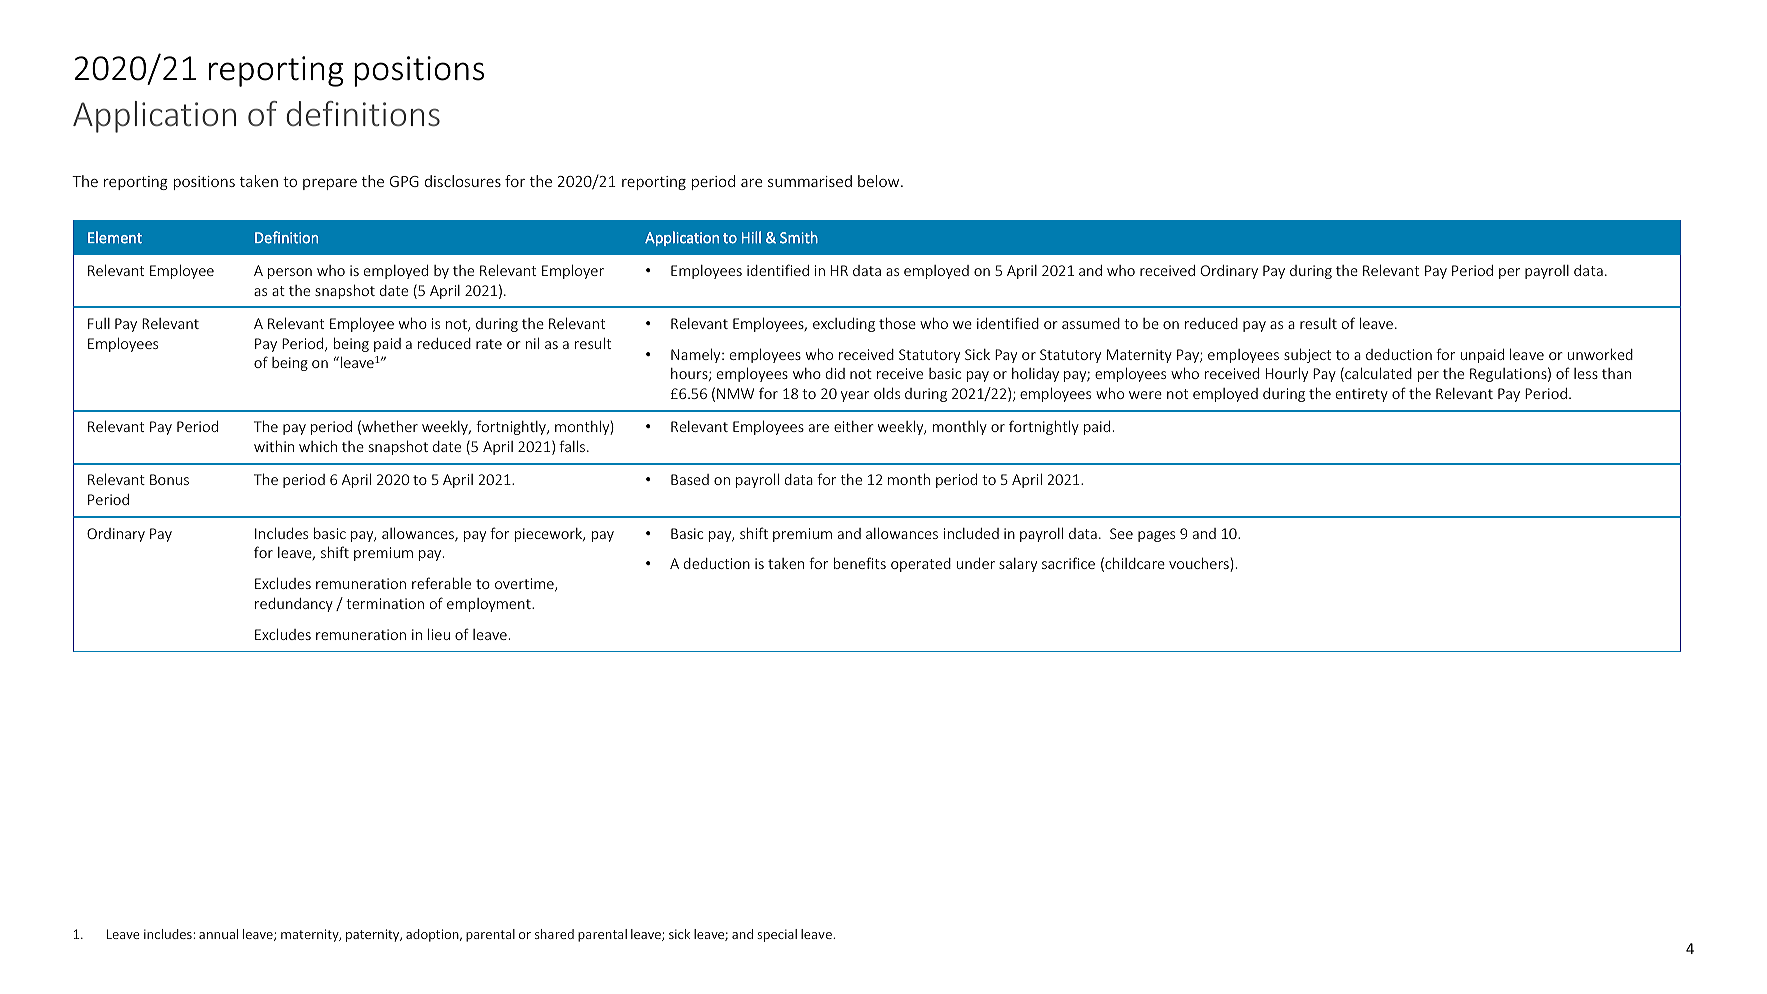  What do you see at coordinates (880, 181) in the screenshot?
I see `below` at bounding box center [880, 181].
